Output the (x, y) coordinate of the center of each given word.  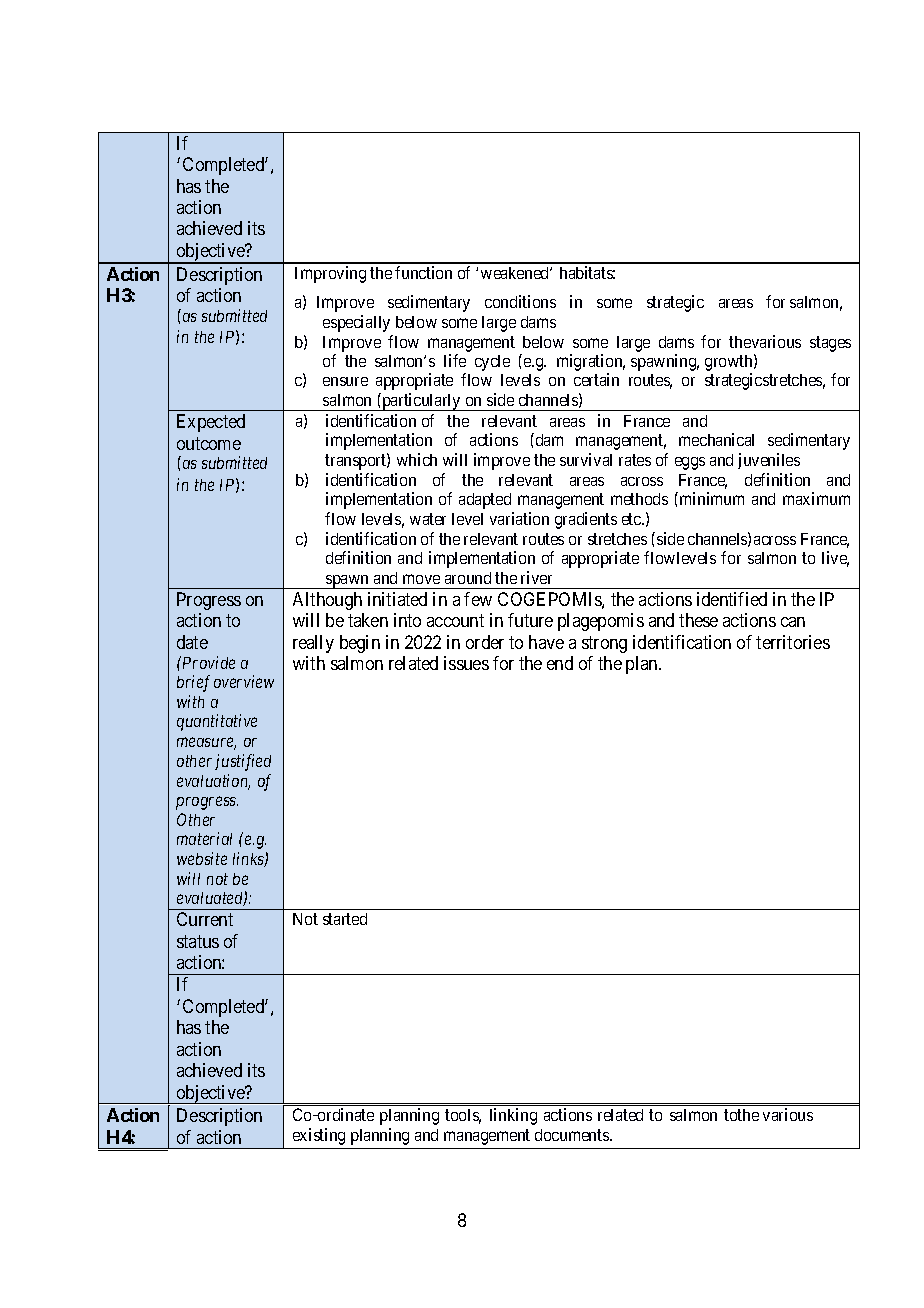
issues (466, 663)
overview (244, 681)
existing (319, 1136)
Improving (330, 274)
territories (793, 642)
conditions (520, 301)
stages (830, 344)
